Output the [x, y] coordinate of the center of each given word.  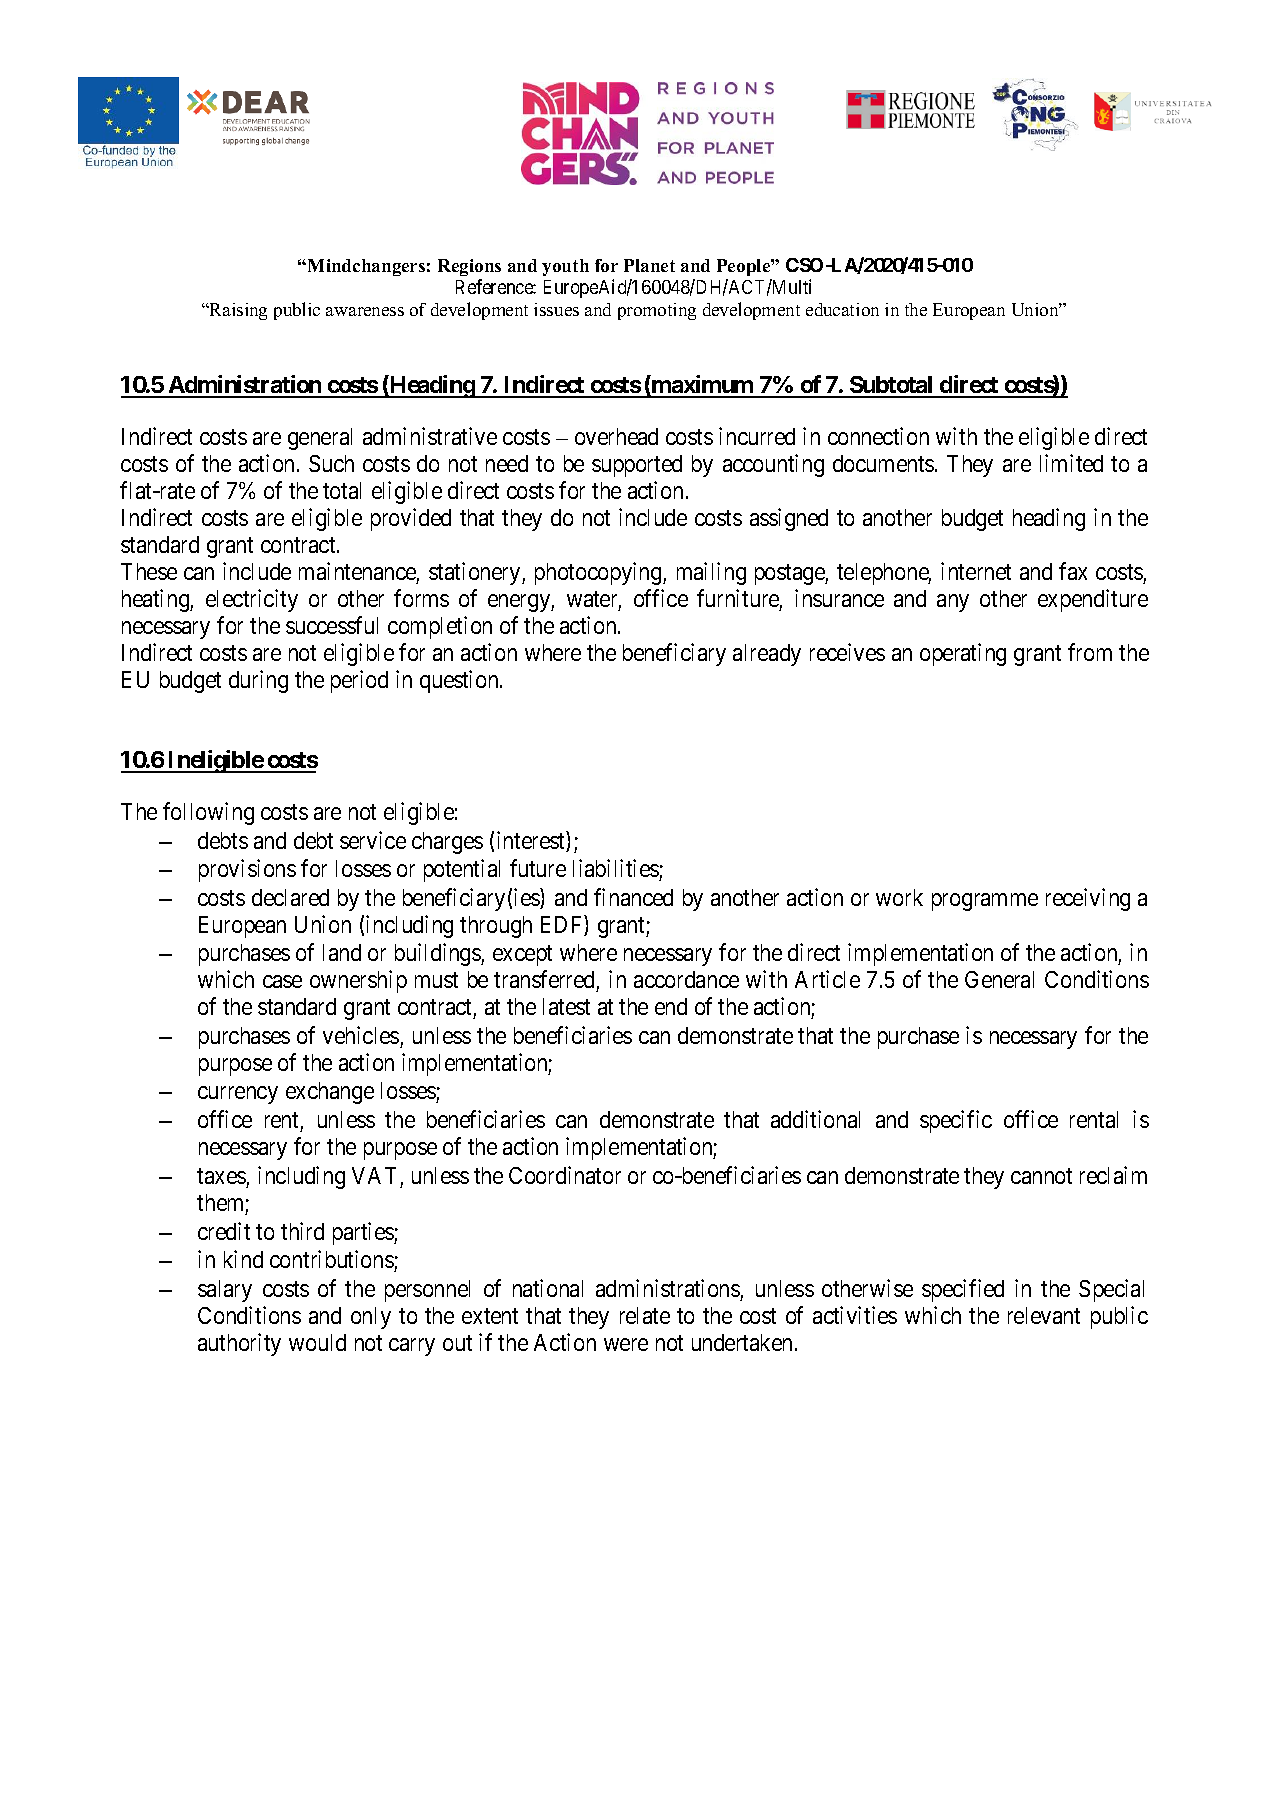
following [208, 813]
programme [985, 902]
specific [956, 1121]
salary [225, 1291]
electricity [252, 600]
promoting [657, 311]
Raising [237, 311]
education [842, 309]
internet [976, 571]
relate [645, 1315]
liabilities [616, 868]
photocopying [599, 573]
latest [566, 1006]
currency [238, 1095]
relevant [1044, 1315]
